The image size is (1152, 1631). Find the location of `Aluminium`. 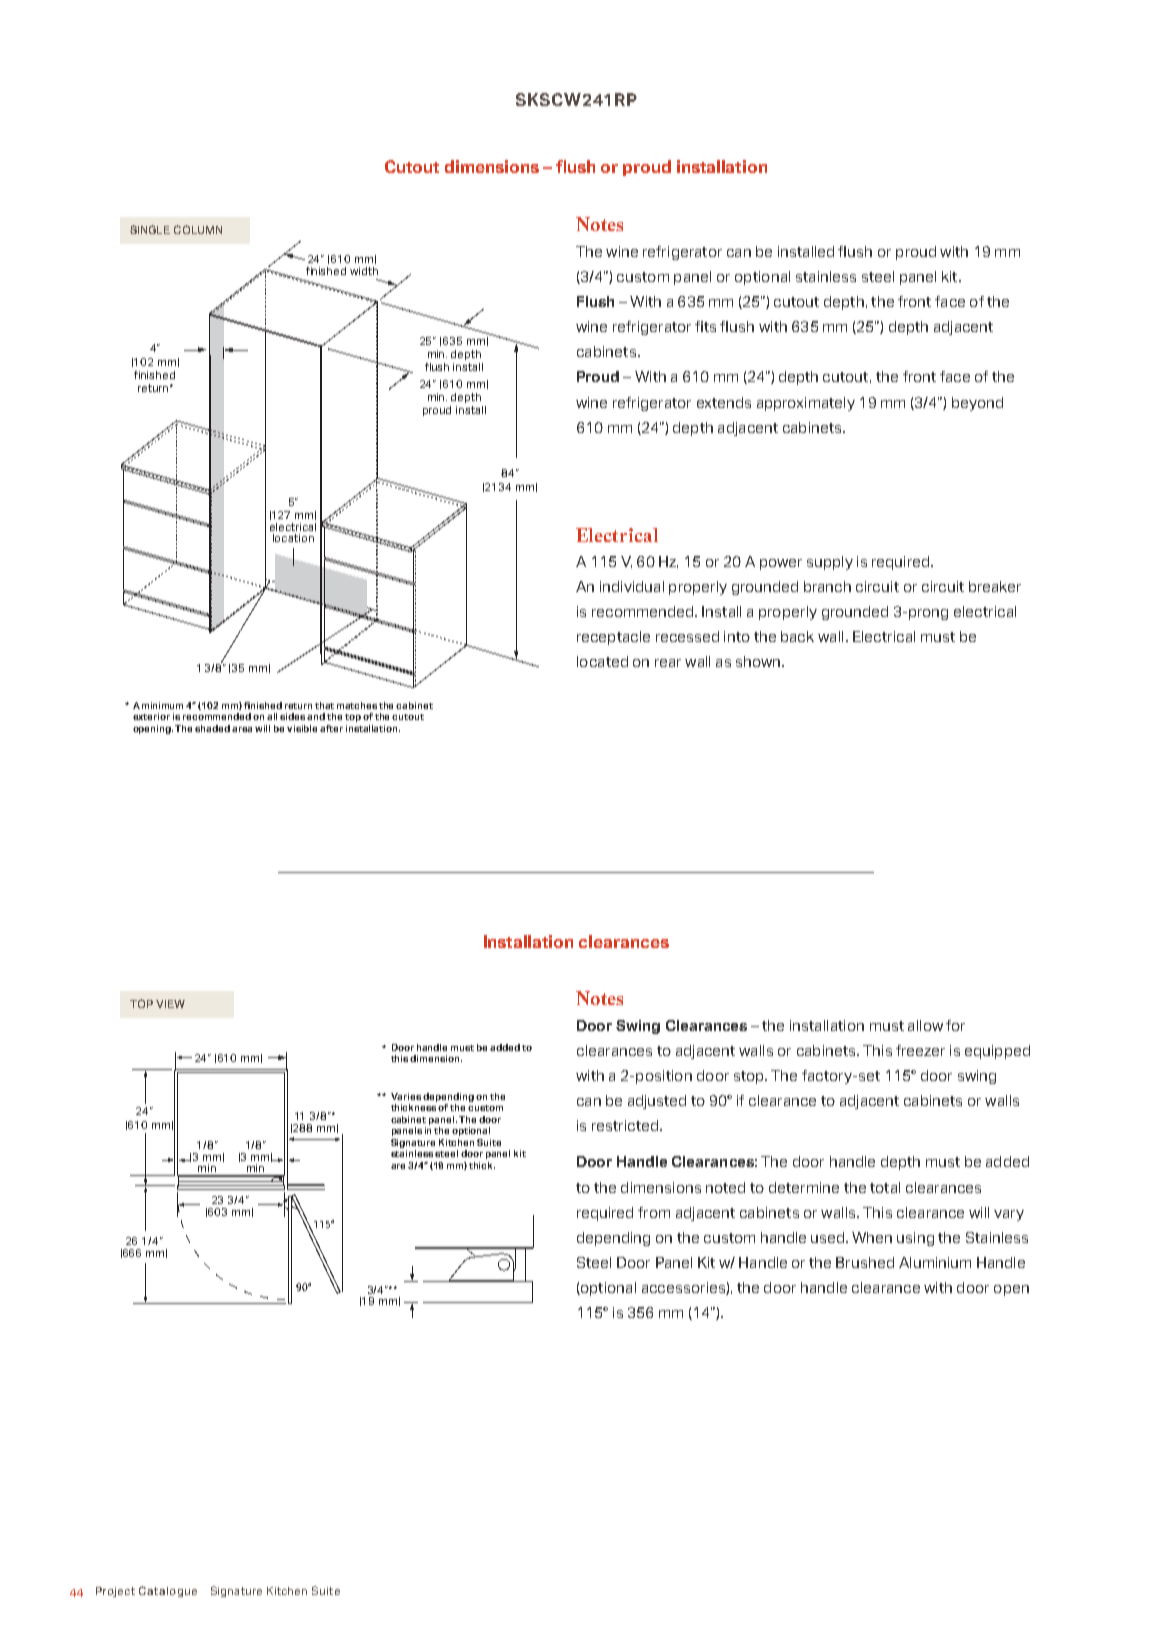

Aluminium is located at coordinates (935, 1262).
